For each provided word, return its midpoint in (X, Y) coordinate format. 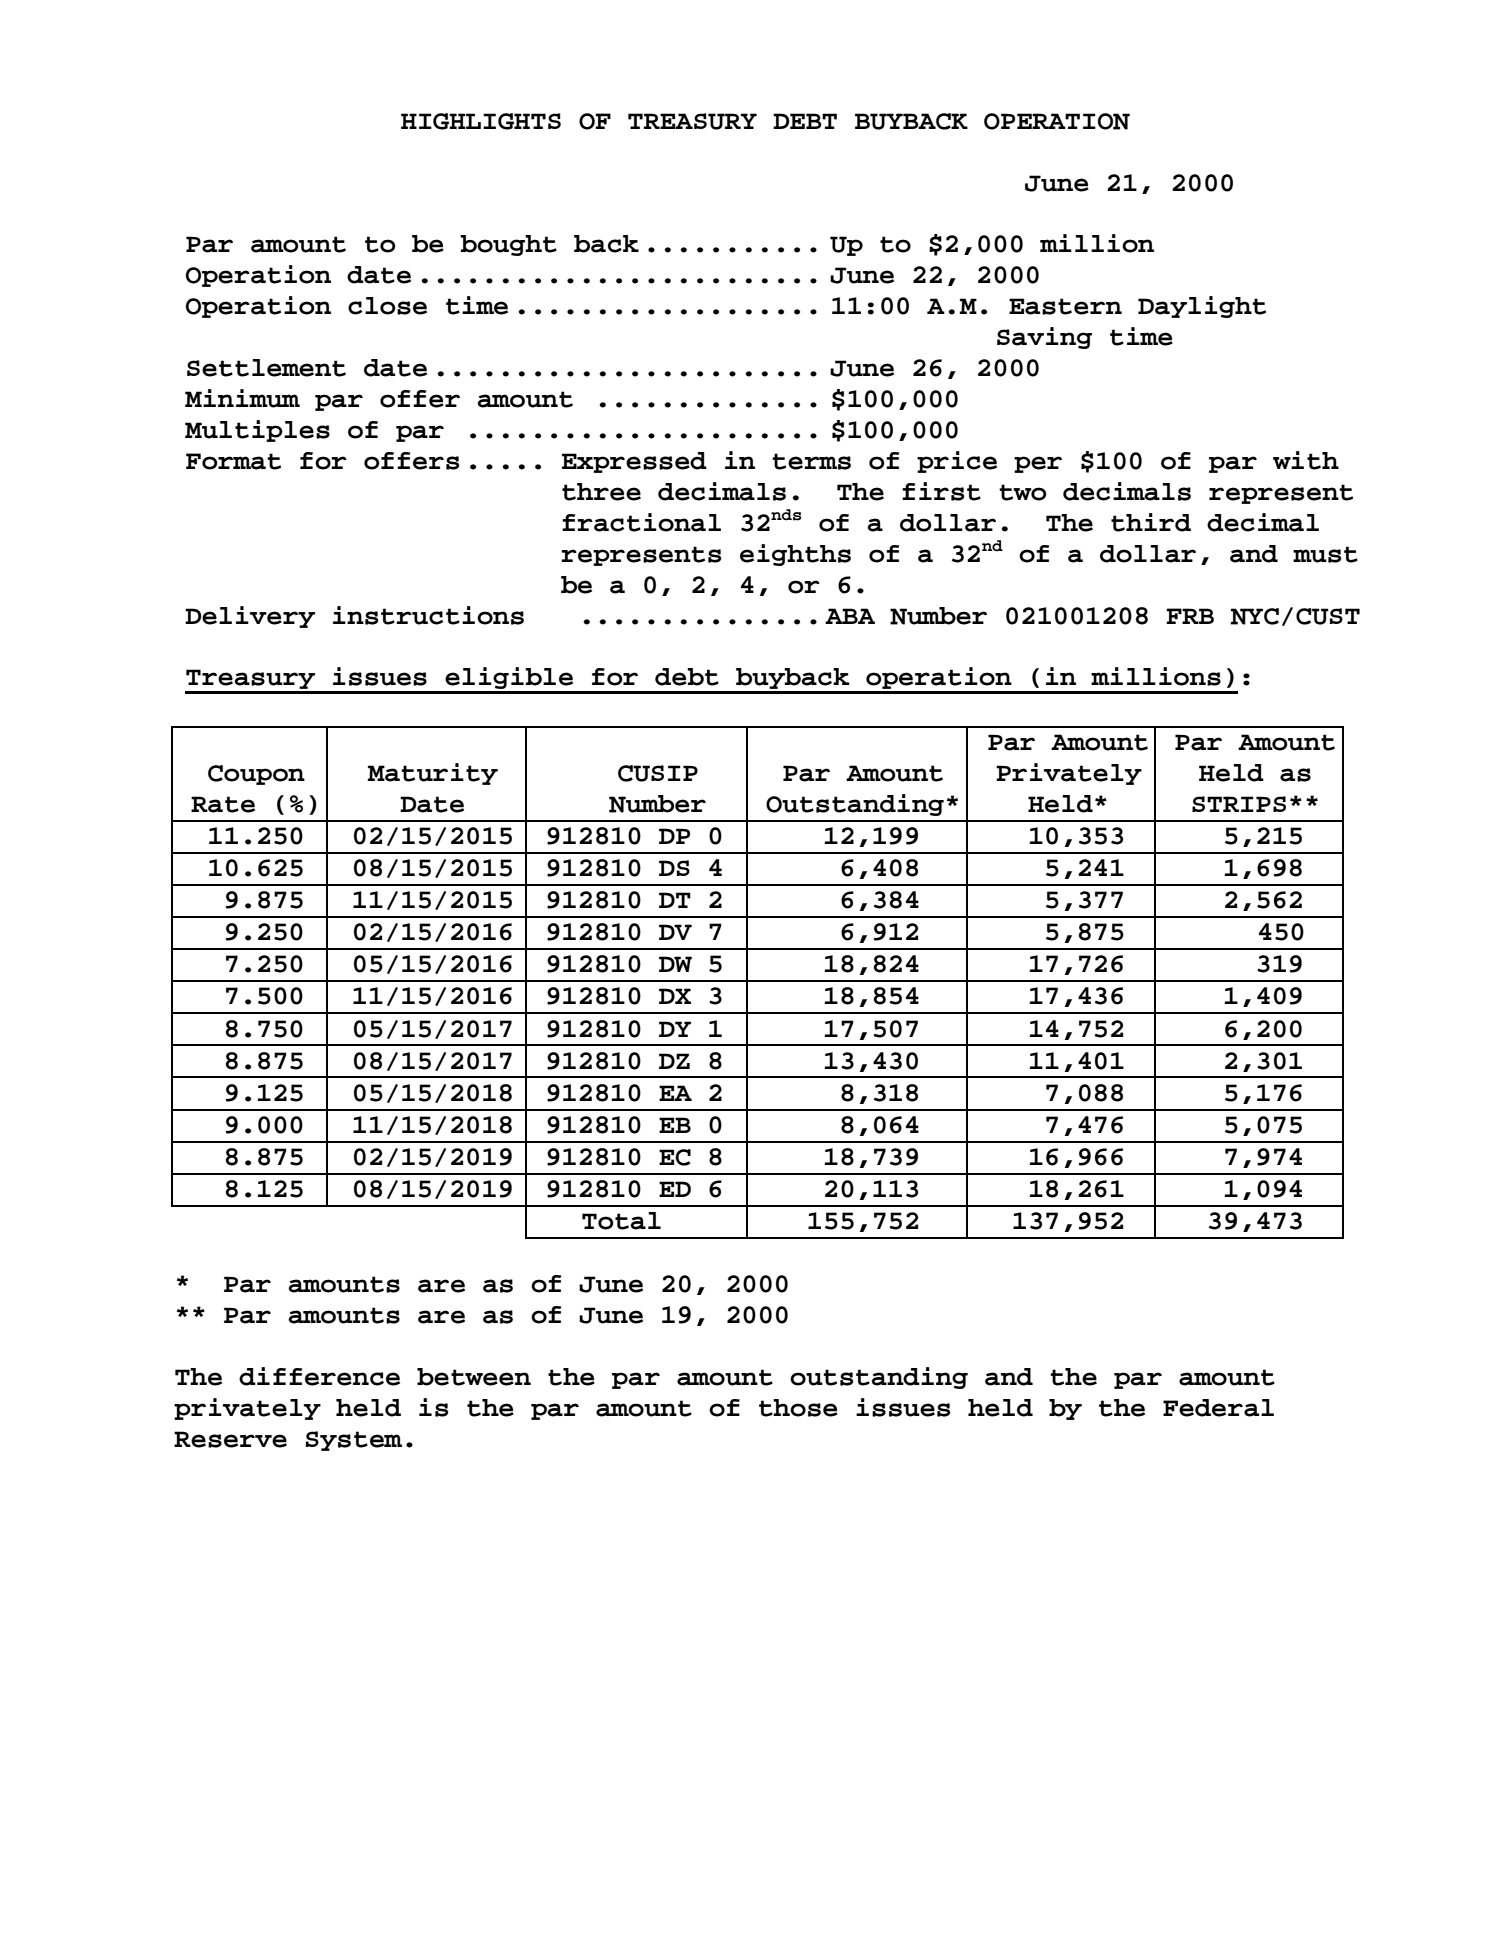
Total (621, 1221)
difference (319, 1376)
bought (508, 245)
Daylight (1202, 307)
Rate (223, 804)
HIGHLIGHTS (481, 121)
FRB (1190, 616)
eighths (795, 555)
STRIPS (1239, 804)
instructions (428, 615)
